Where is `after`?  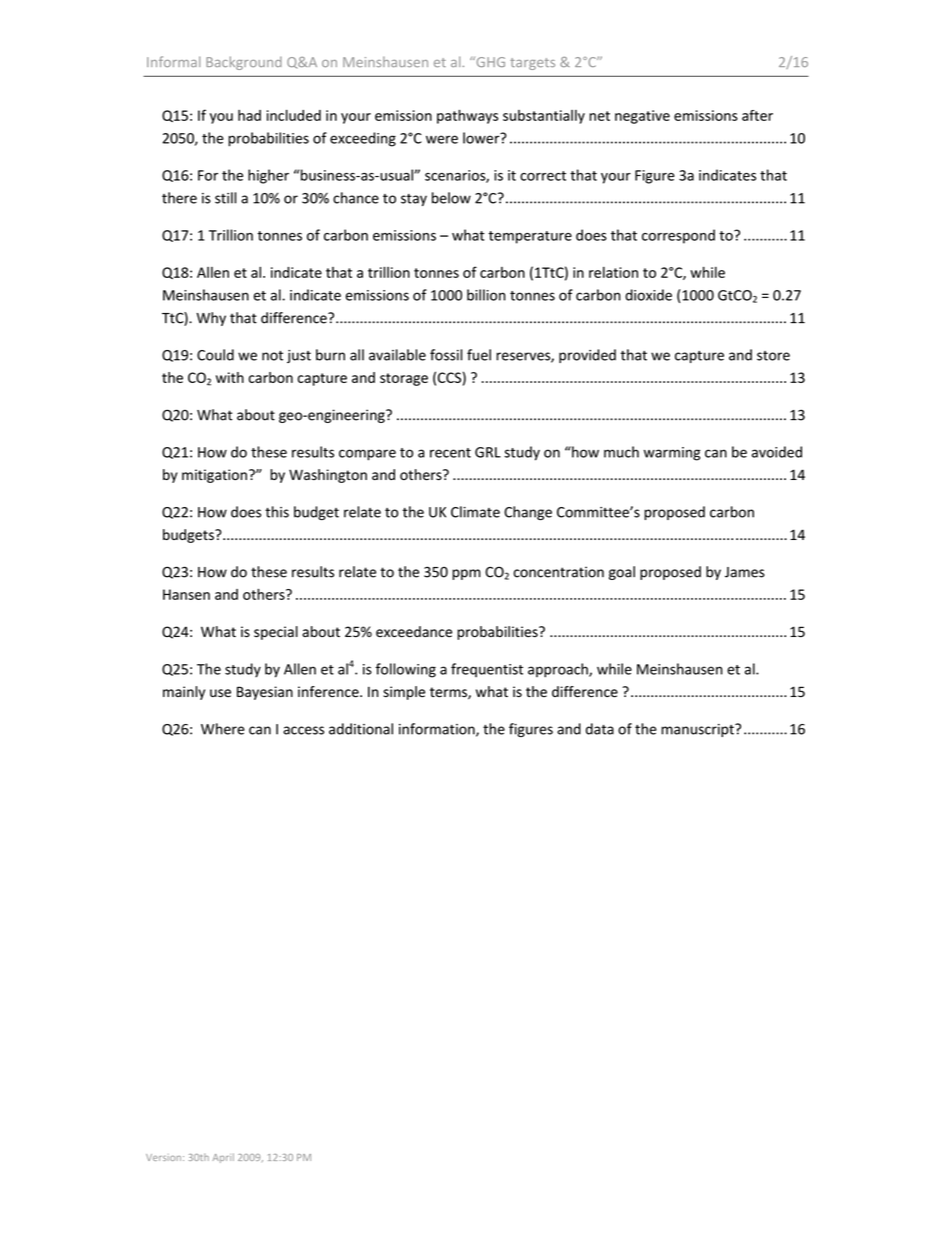 after is located at coordinates (757, 115).
